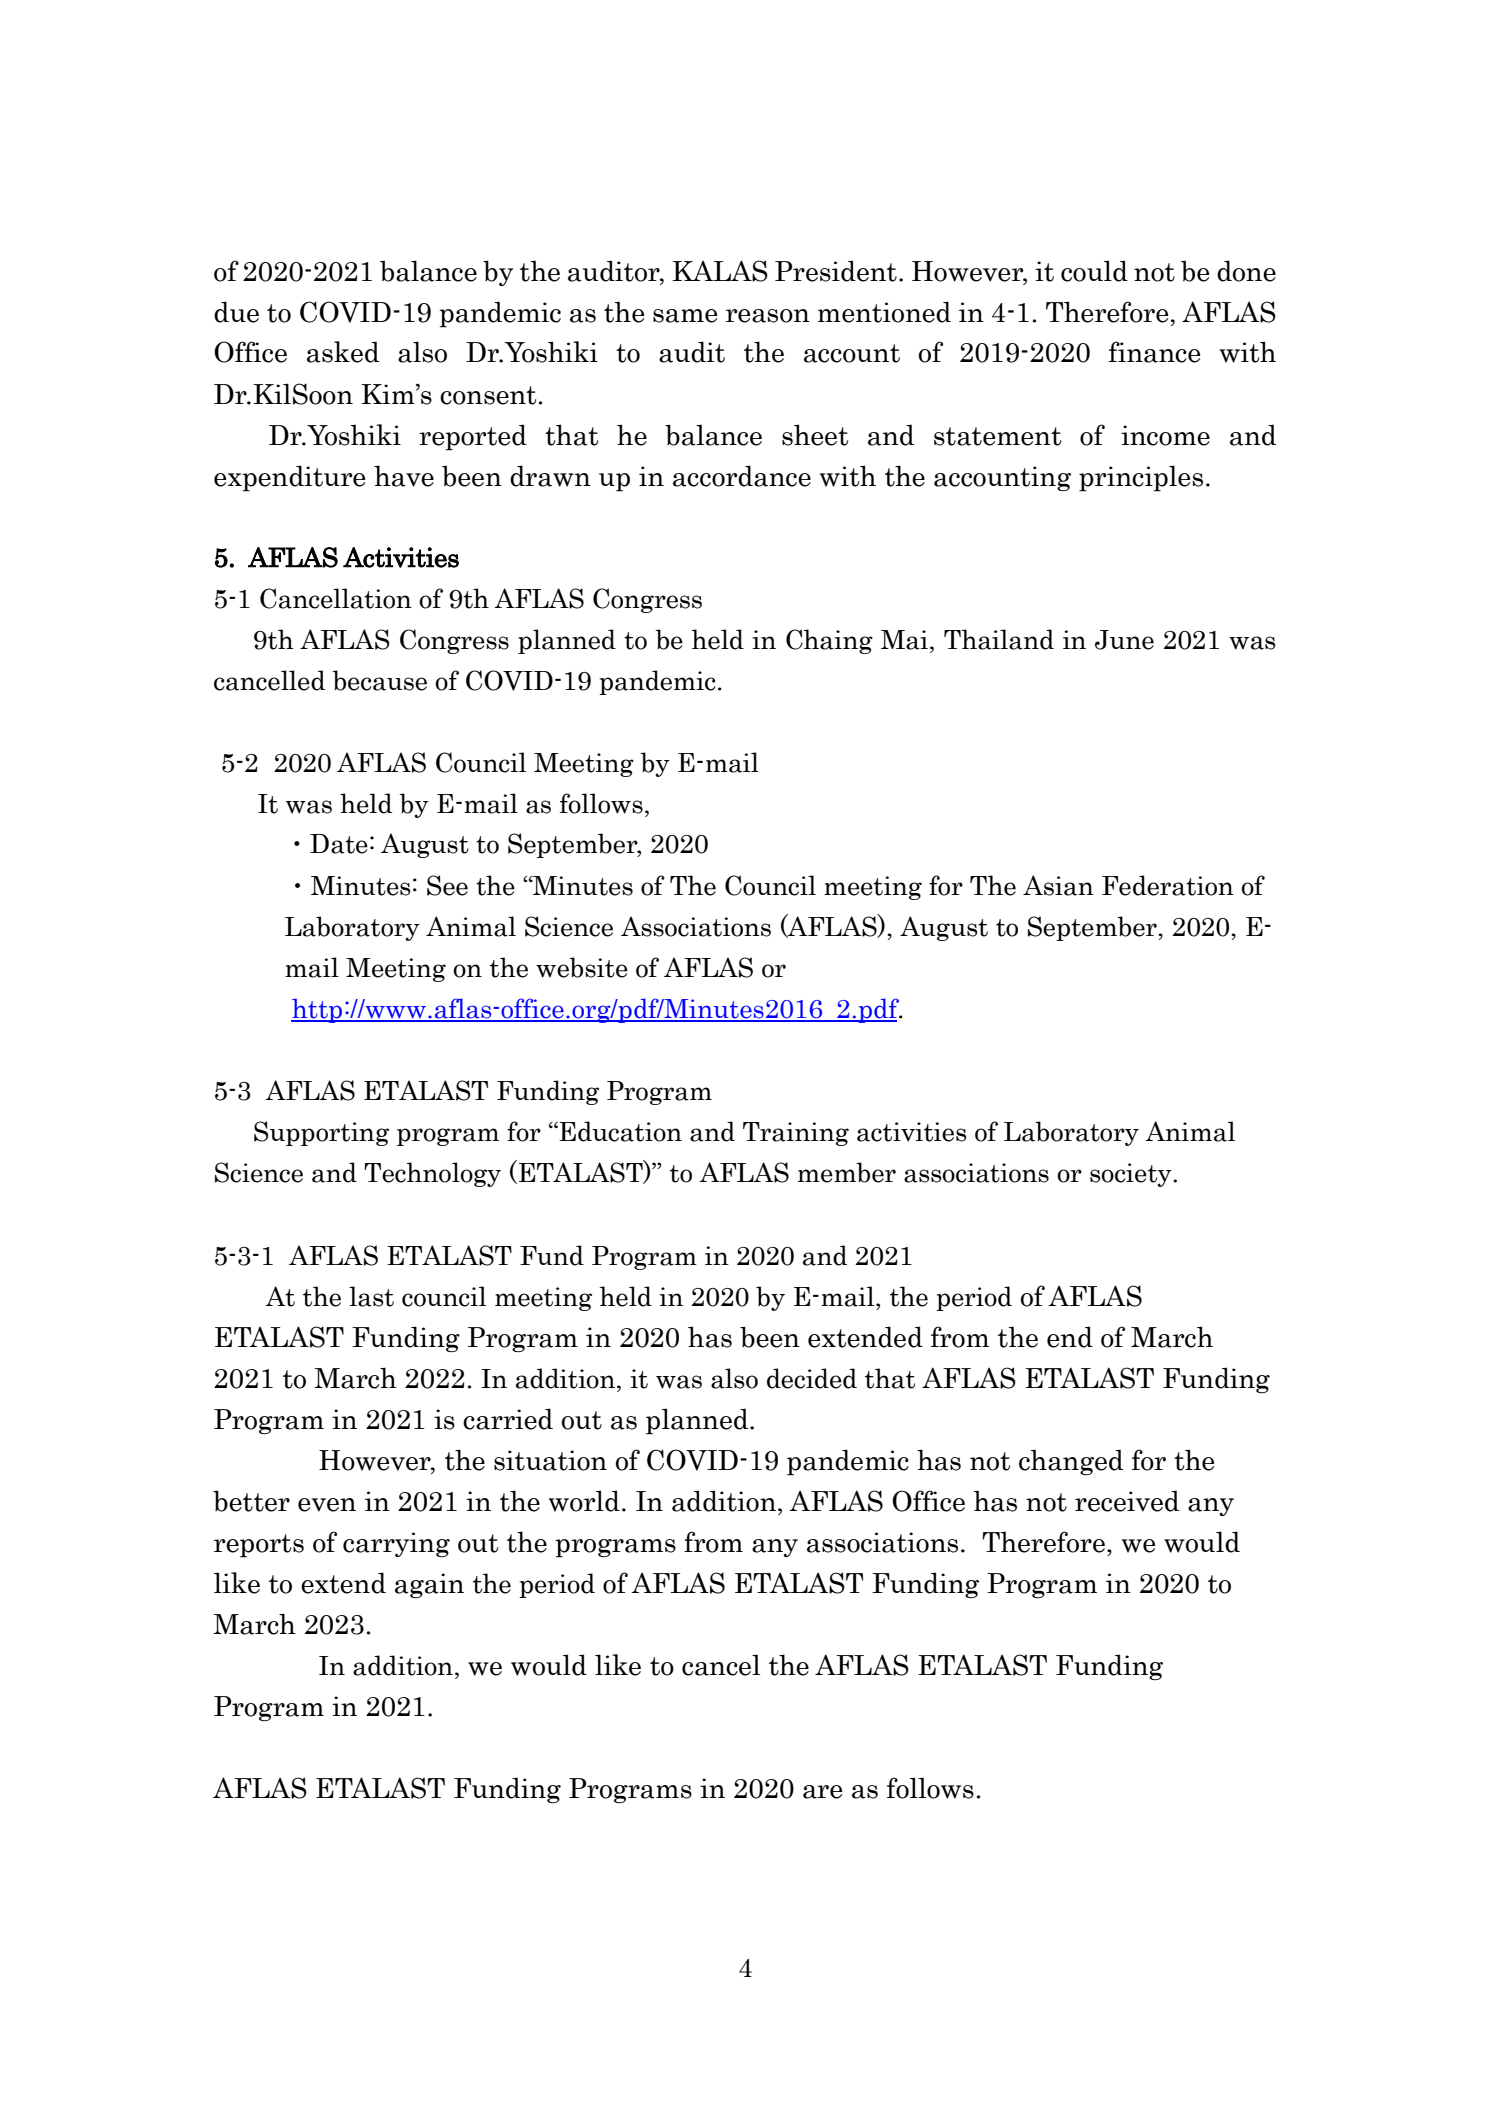 The image size is (1488, 2105). What do you see at coordinates (343, 352) in the screenshot?
I see `asked` at bounding box center [343, 352].
